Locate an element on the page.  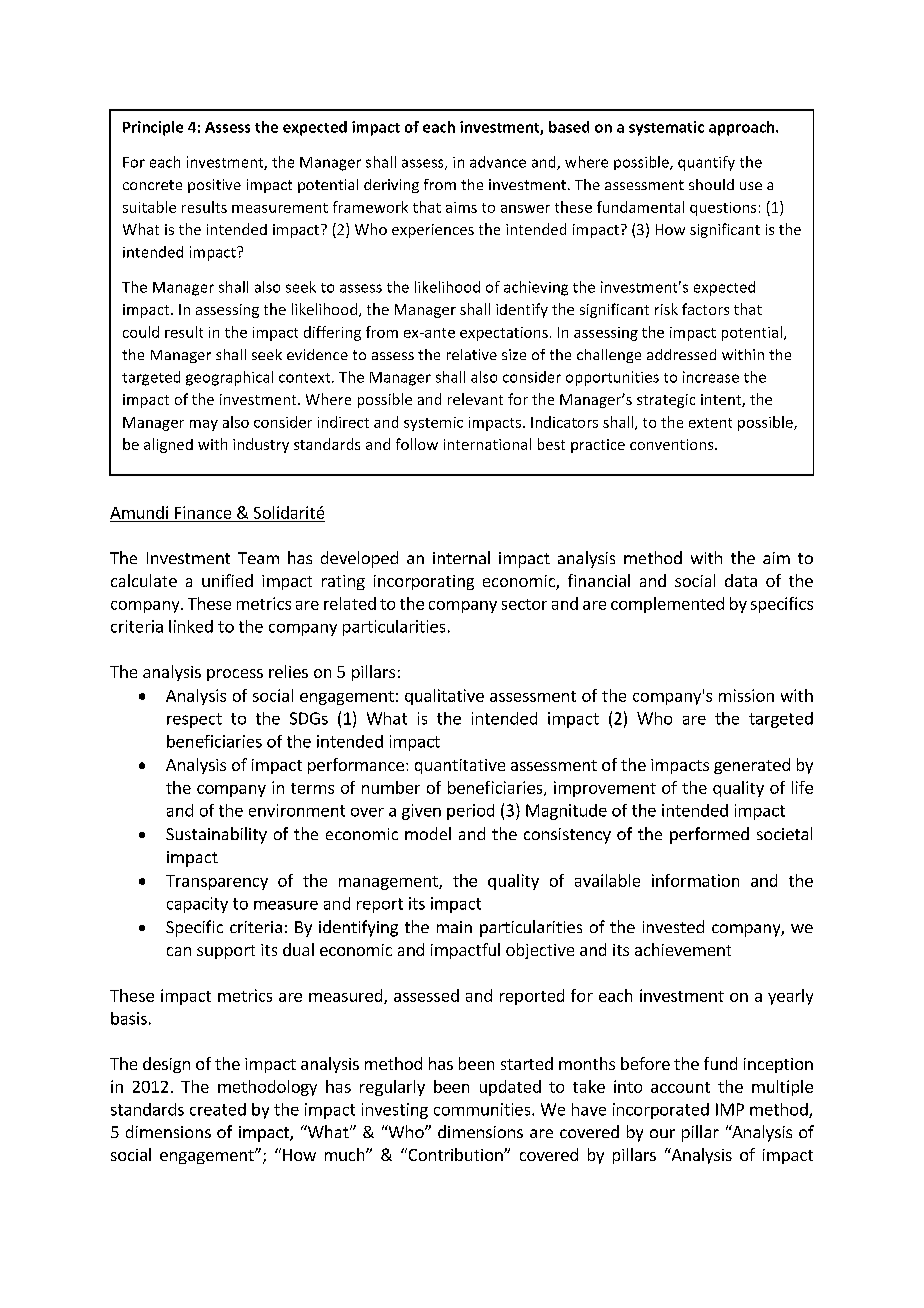
linked is located at coordinates (191, 626).
